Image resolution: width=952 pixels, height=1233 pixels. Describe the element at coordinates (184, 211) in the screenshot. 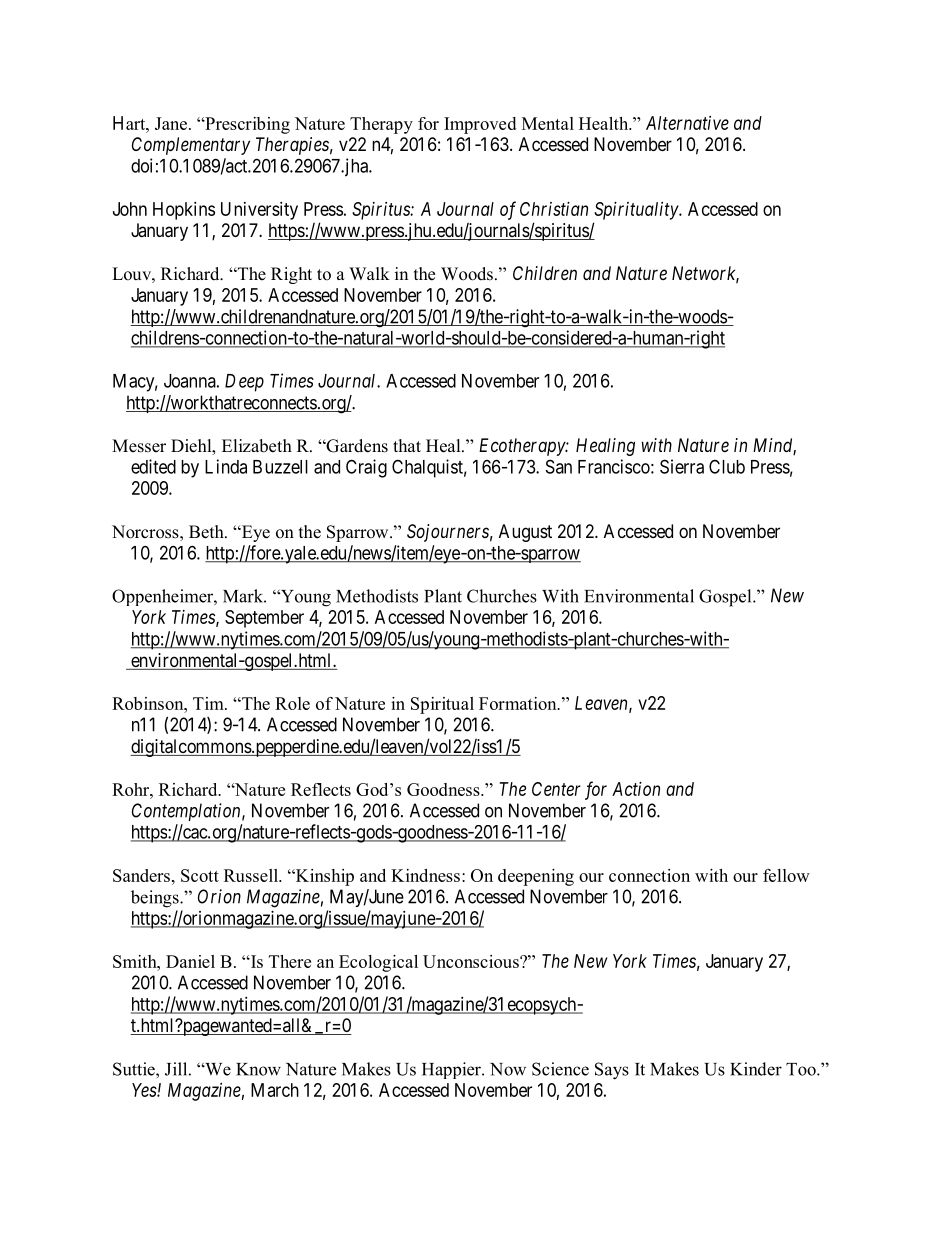

I see `Hopkins` at that location.
